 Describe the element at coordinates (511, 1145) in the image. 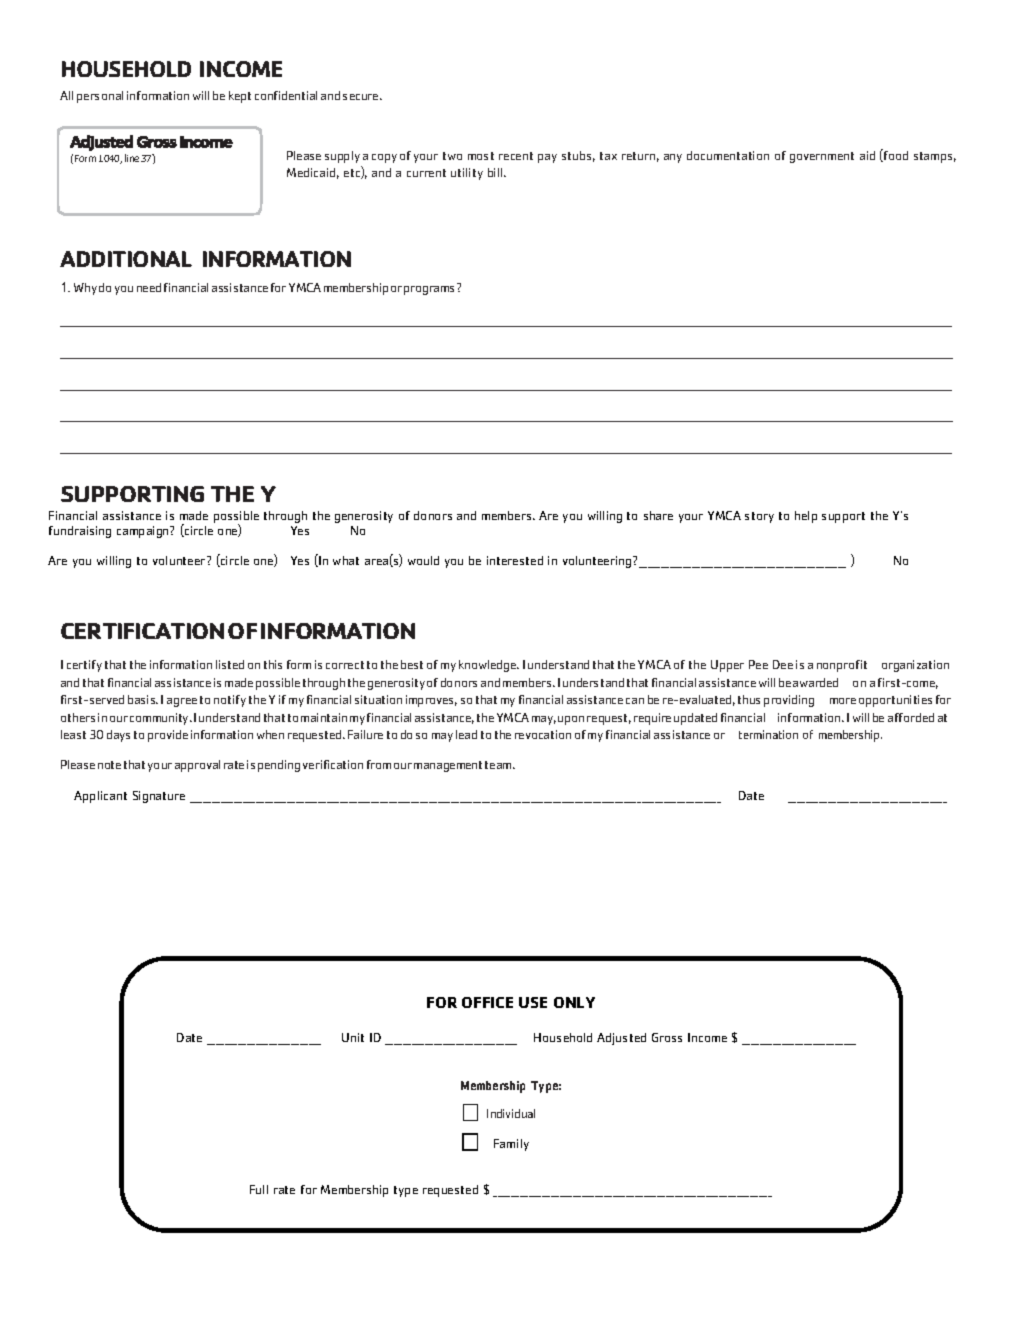

I see `Family` at that location.
